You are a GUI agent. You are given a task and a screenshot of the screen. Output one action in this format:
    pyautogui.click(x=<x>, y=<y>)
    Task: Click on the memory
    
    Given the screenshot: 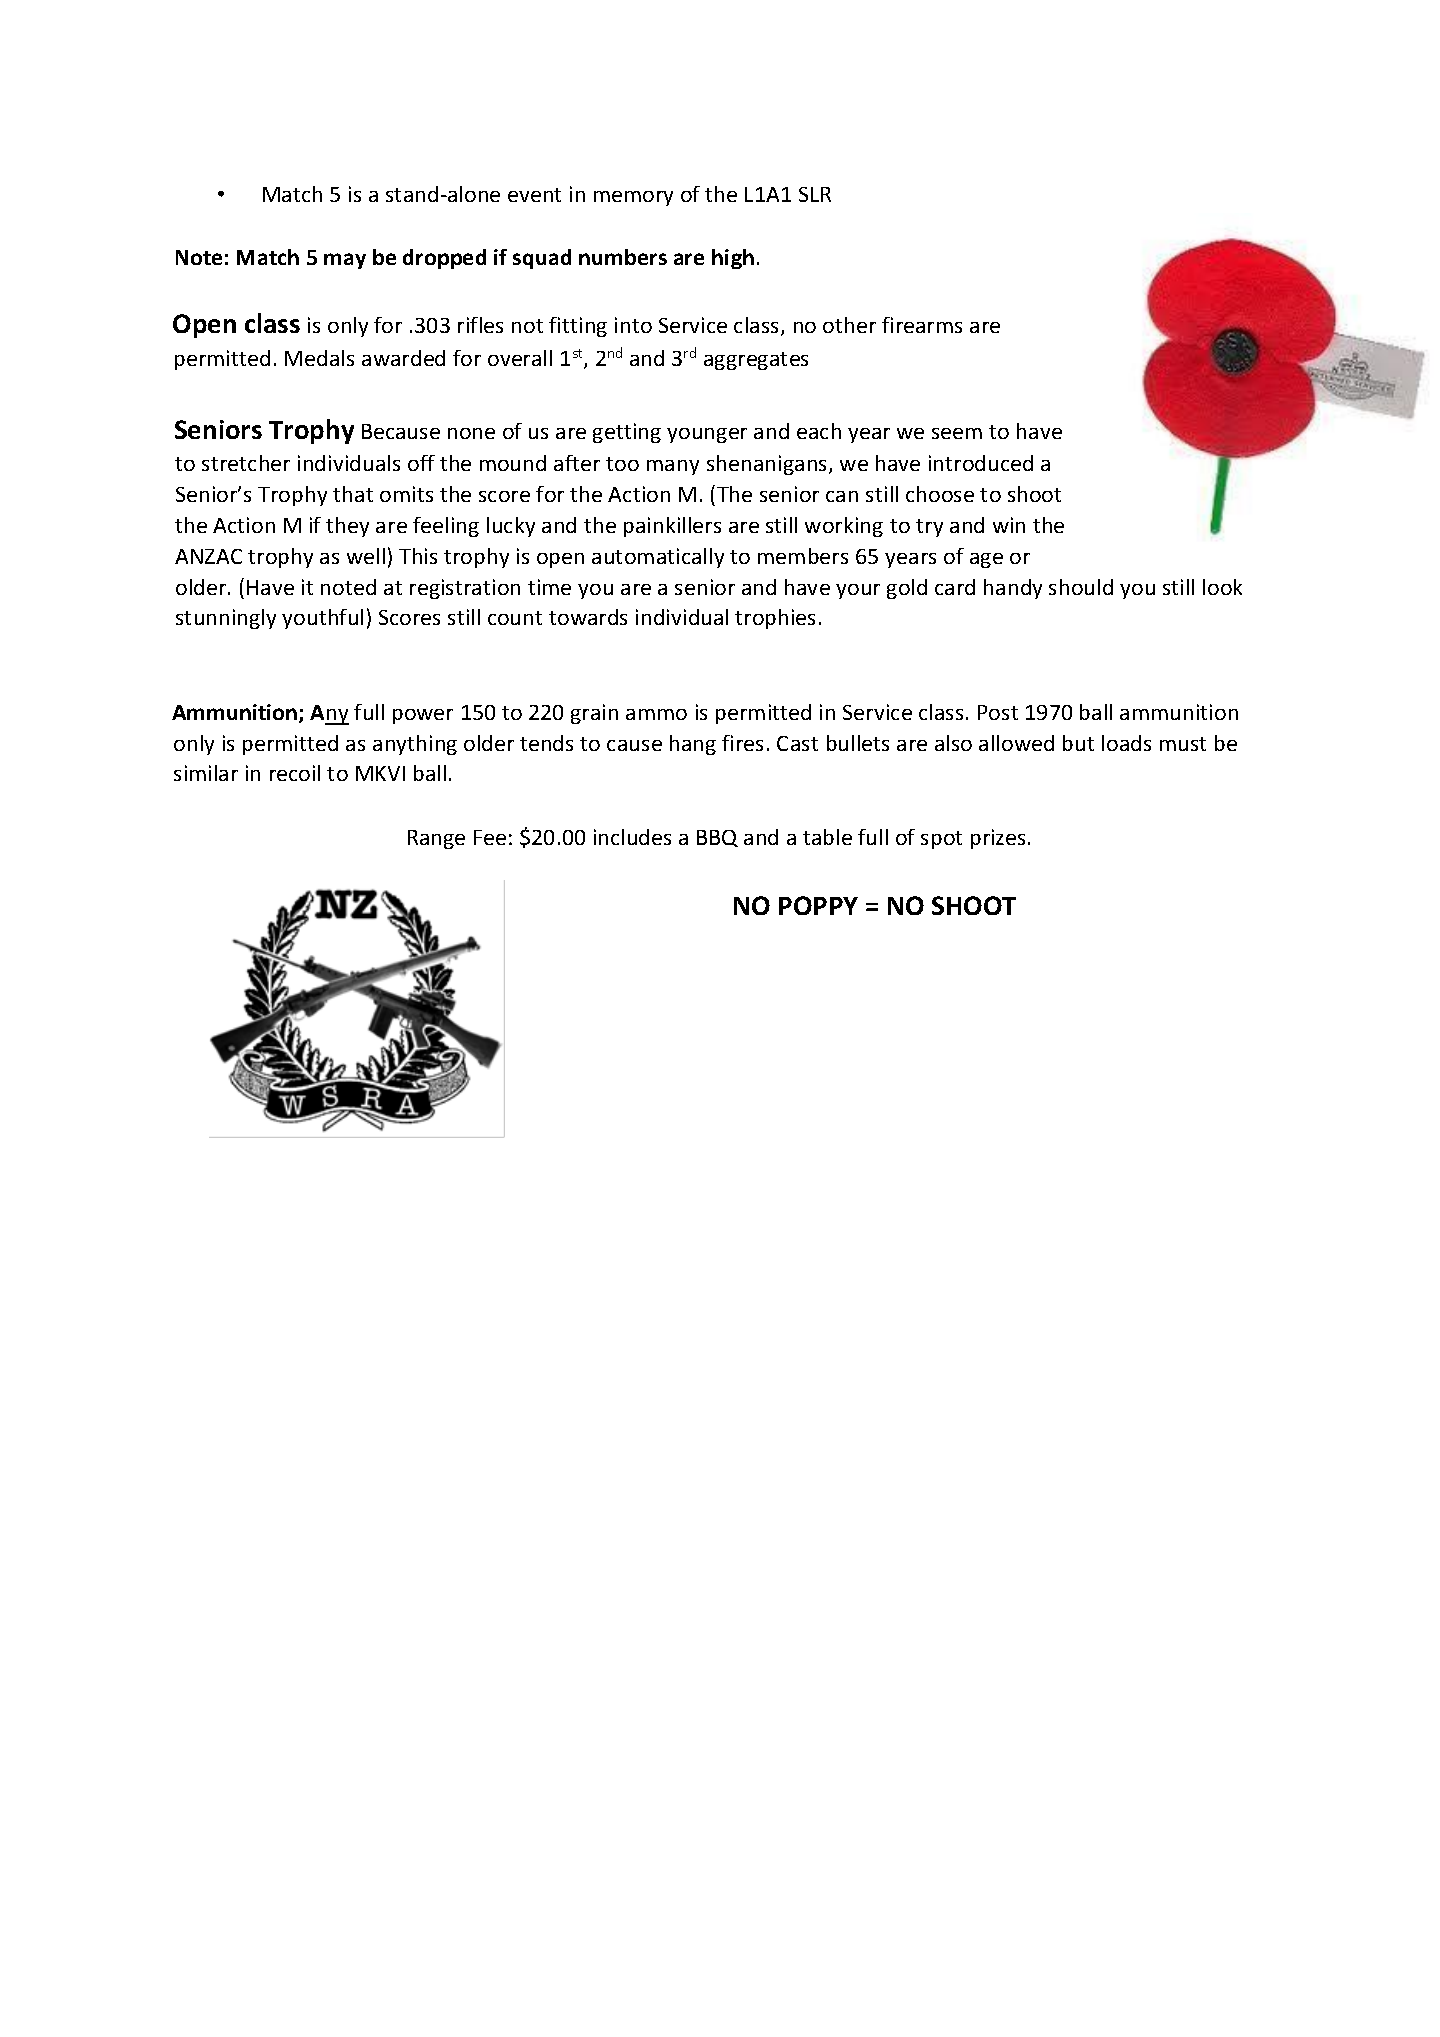 What is the action you would take?
    pyautogui.click(x=633, y=198)
